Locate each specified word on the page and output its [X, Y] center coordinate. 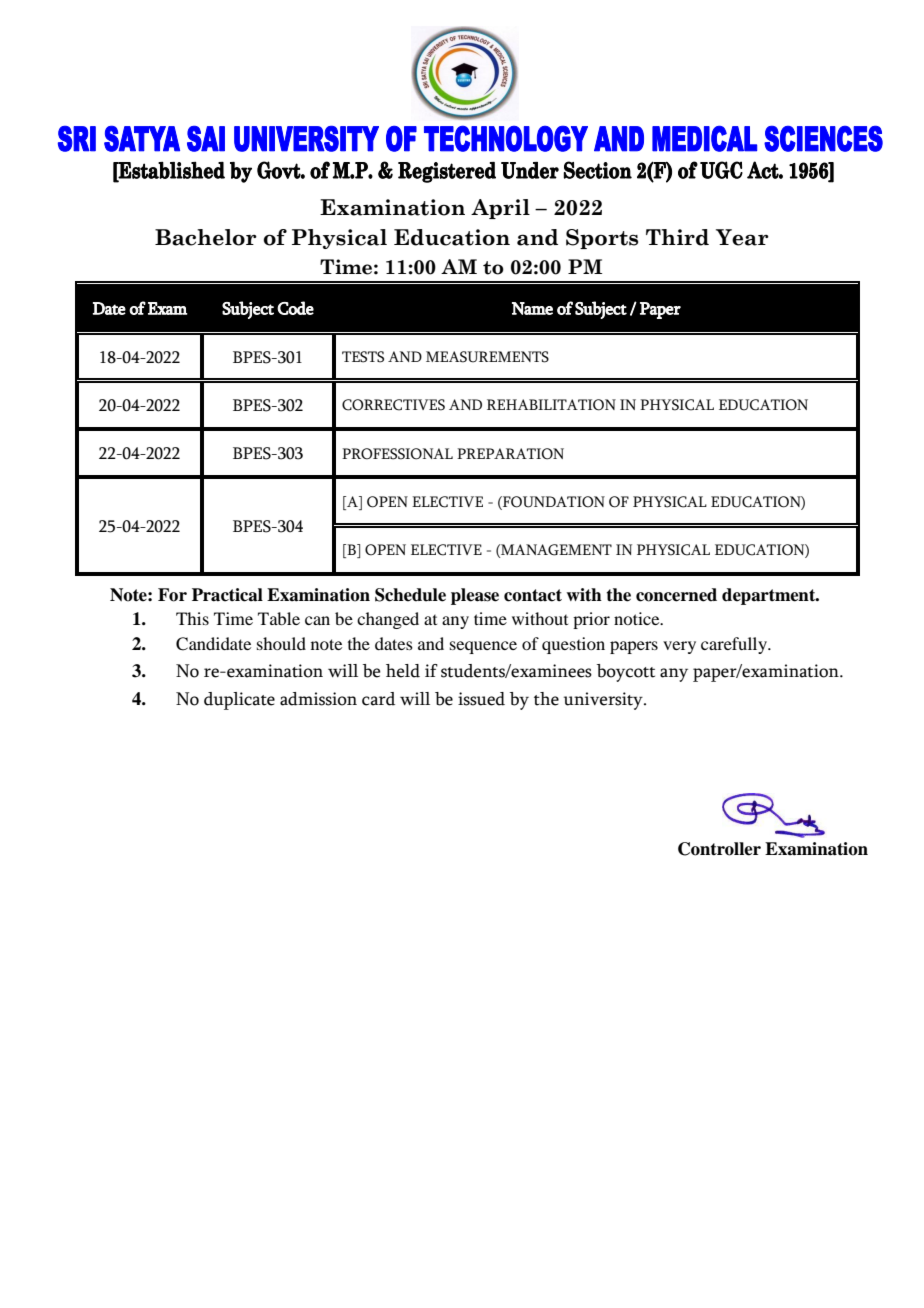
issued [481, 699]
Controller [719, 849]
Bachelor [206, 237]
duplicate [239, 701]
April [500, 209]
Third [677, 237]
